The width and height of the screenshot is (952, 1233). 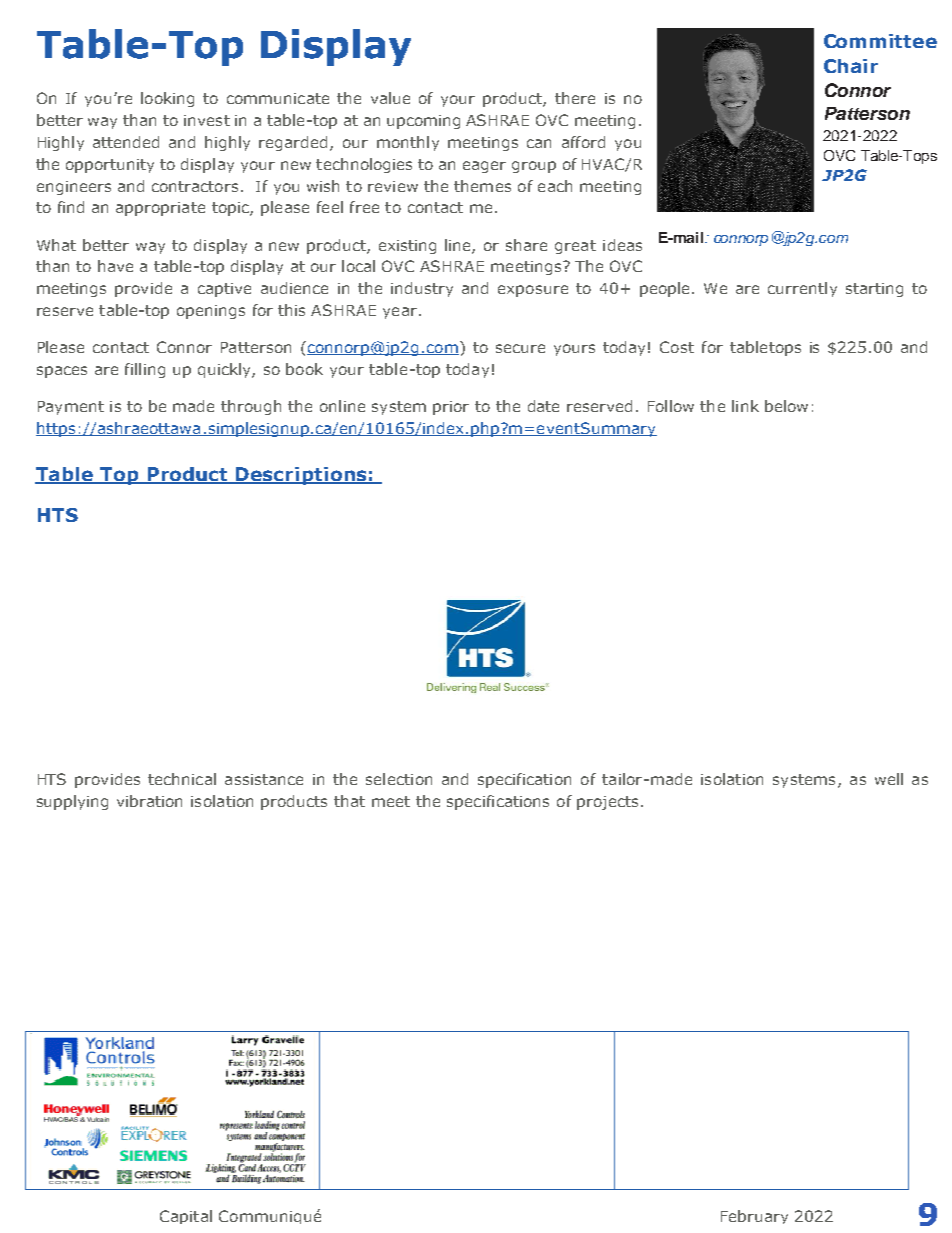 What do you see at coordinates (149, 801) in the screenshot?
I see `vibration` at bounding box center [149, 801].
